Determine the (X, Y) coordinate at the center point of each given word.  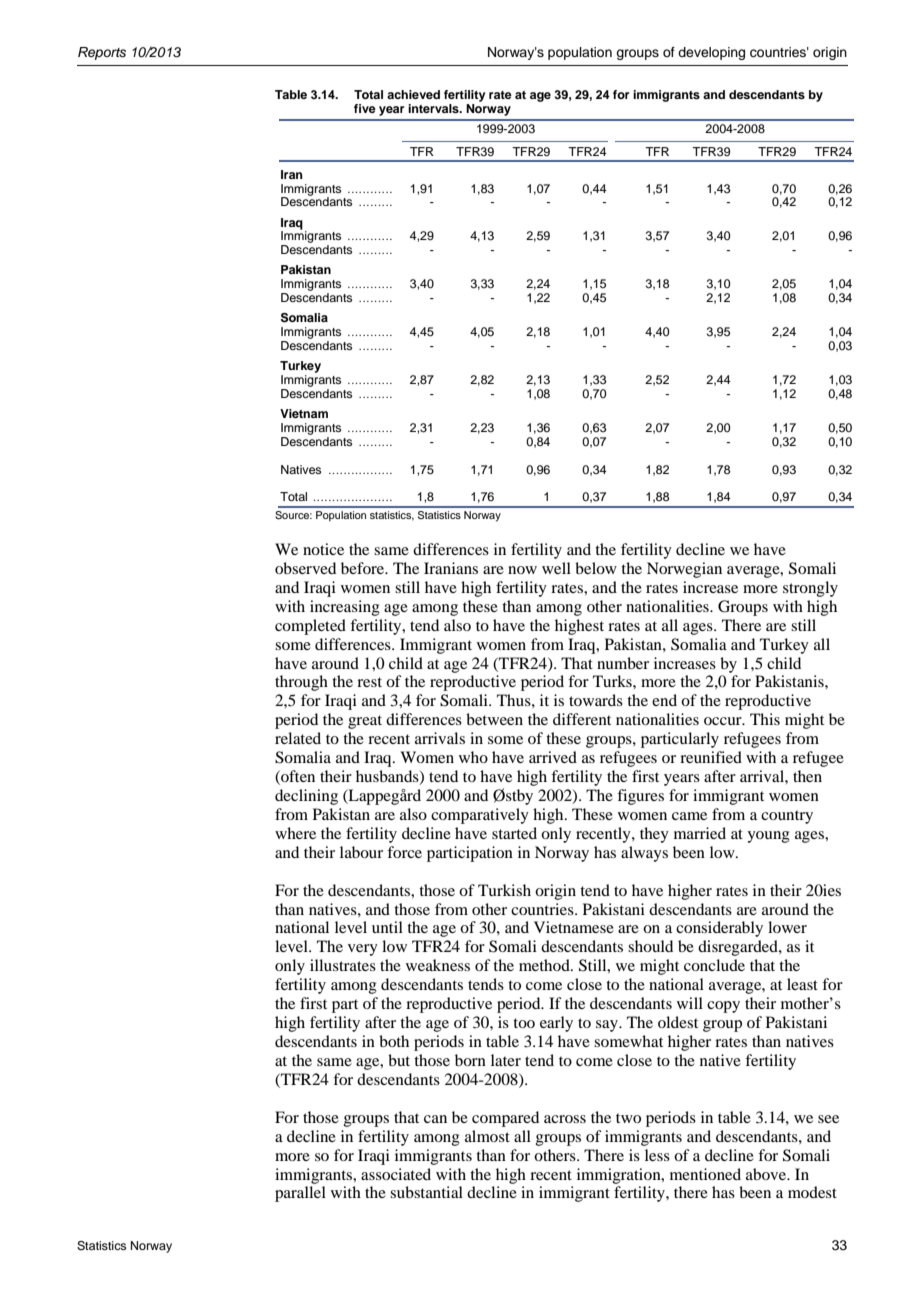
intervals (434, 108)
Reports (102, 53)
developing (711, 53)
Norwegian (684, 570)
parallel (300, 1194)
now (522, 570)
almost (487, 1136)
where (295, 833)
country (787, 817)
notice (323, 549)
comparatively (480, 816)
